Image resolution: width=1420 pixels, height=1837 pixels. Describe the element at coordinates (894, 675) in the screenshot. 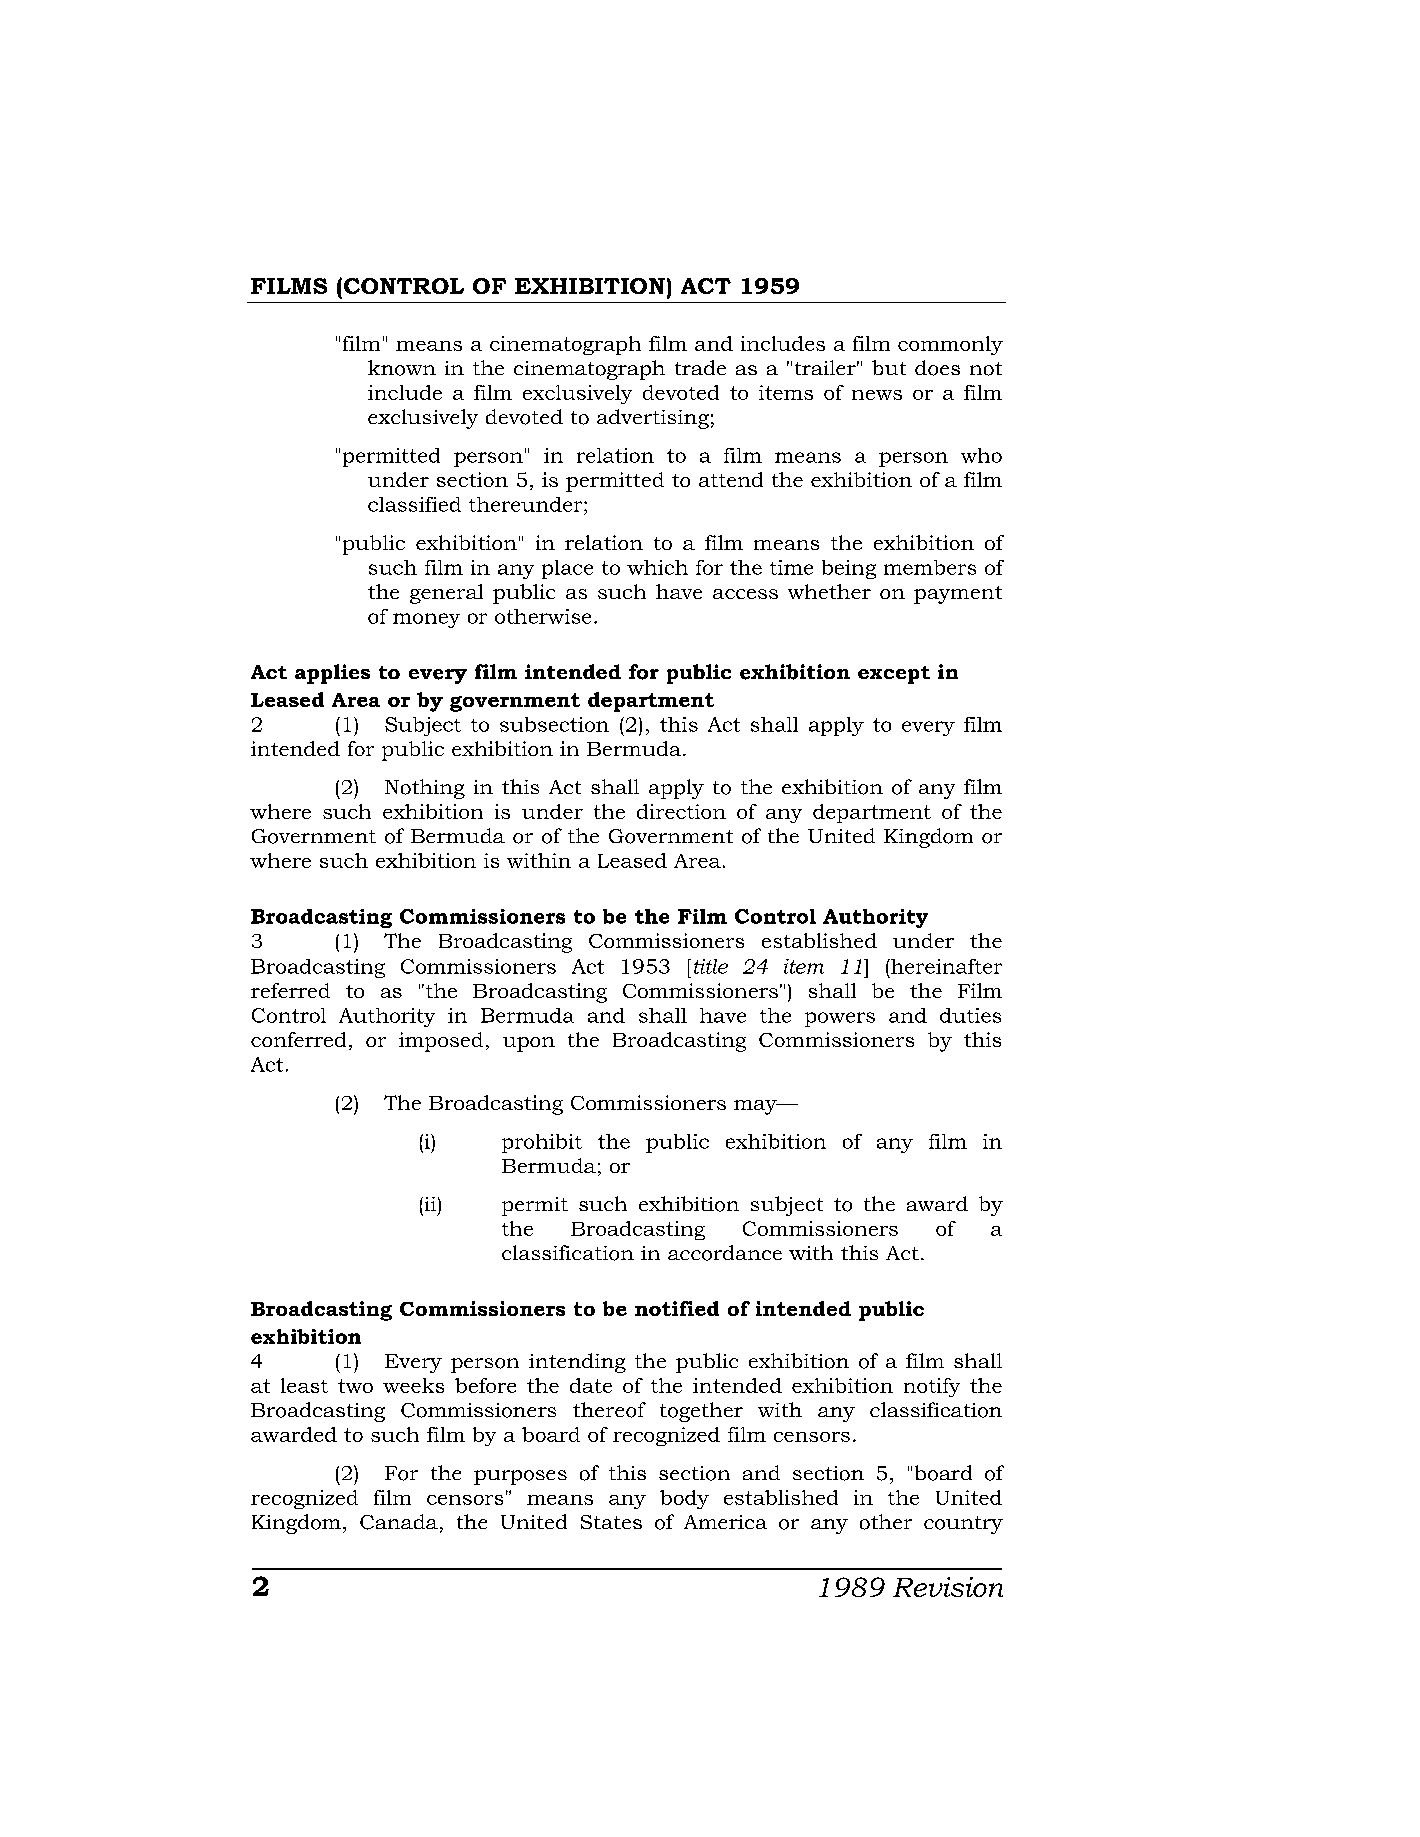

I see `except` at that location.
